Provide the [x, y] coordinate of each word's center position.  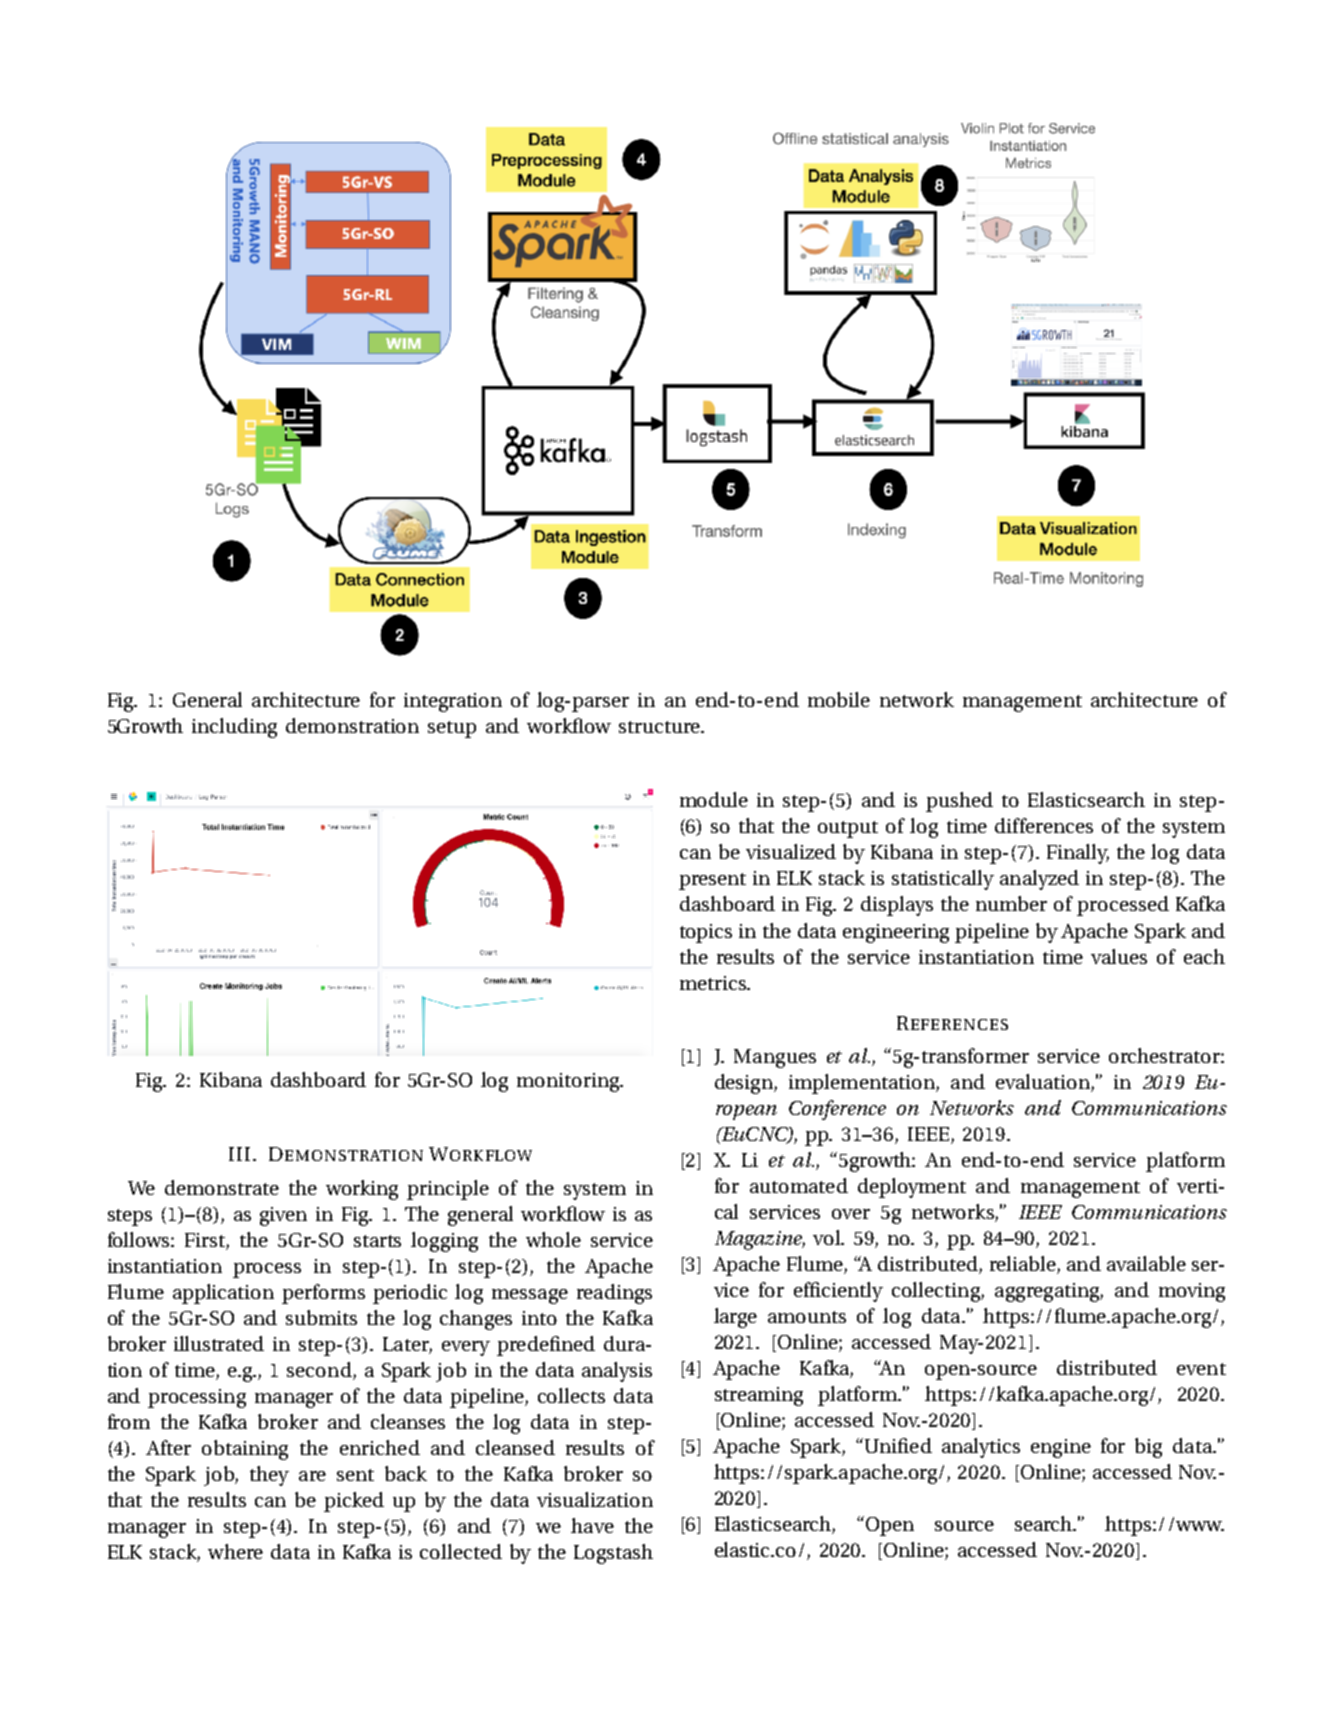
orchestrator [1165, 1055]
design [745, 1084]
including [234, 728]
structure [661, 727]
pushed [959, 802]
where [235, 1551]
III [239, 1154]
